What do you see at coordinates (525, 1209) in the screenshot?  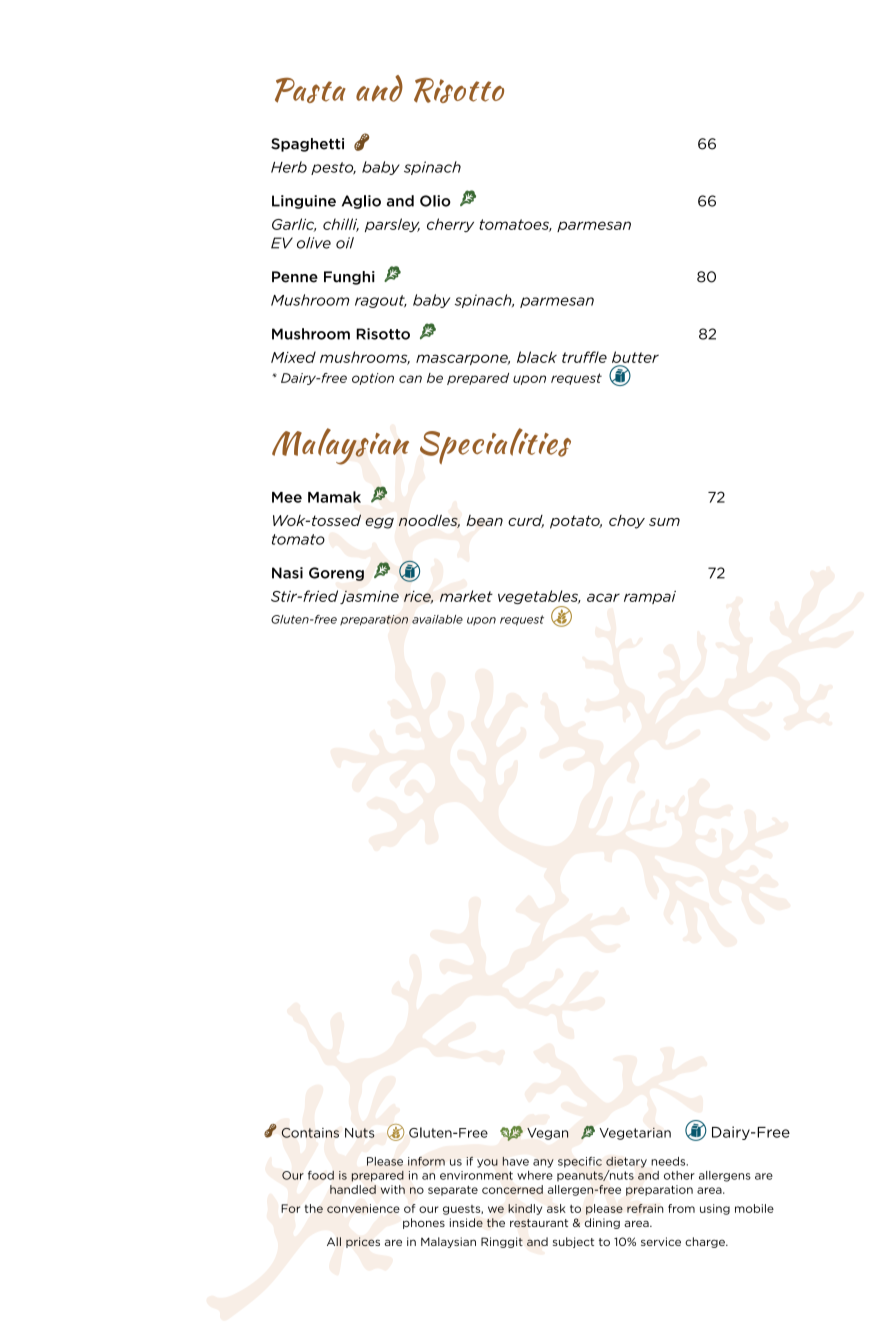 I see `kindly` at bounding box center [525, 1209].
